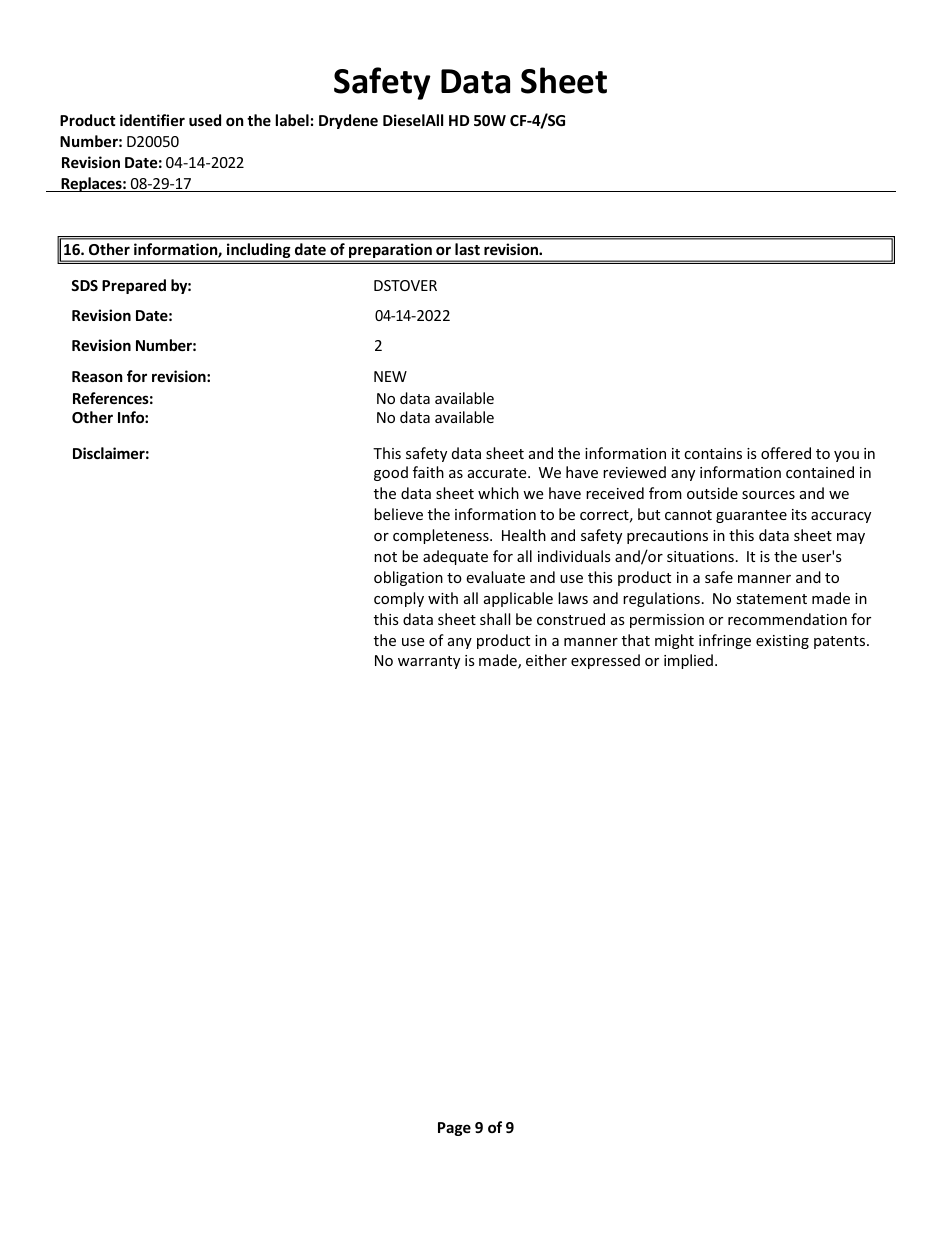 The width and height of the page is (952, 1233). What do you see at coordinates (495, 619) in the page?
I see `shall` at bounding box center [495, 619].
